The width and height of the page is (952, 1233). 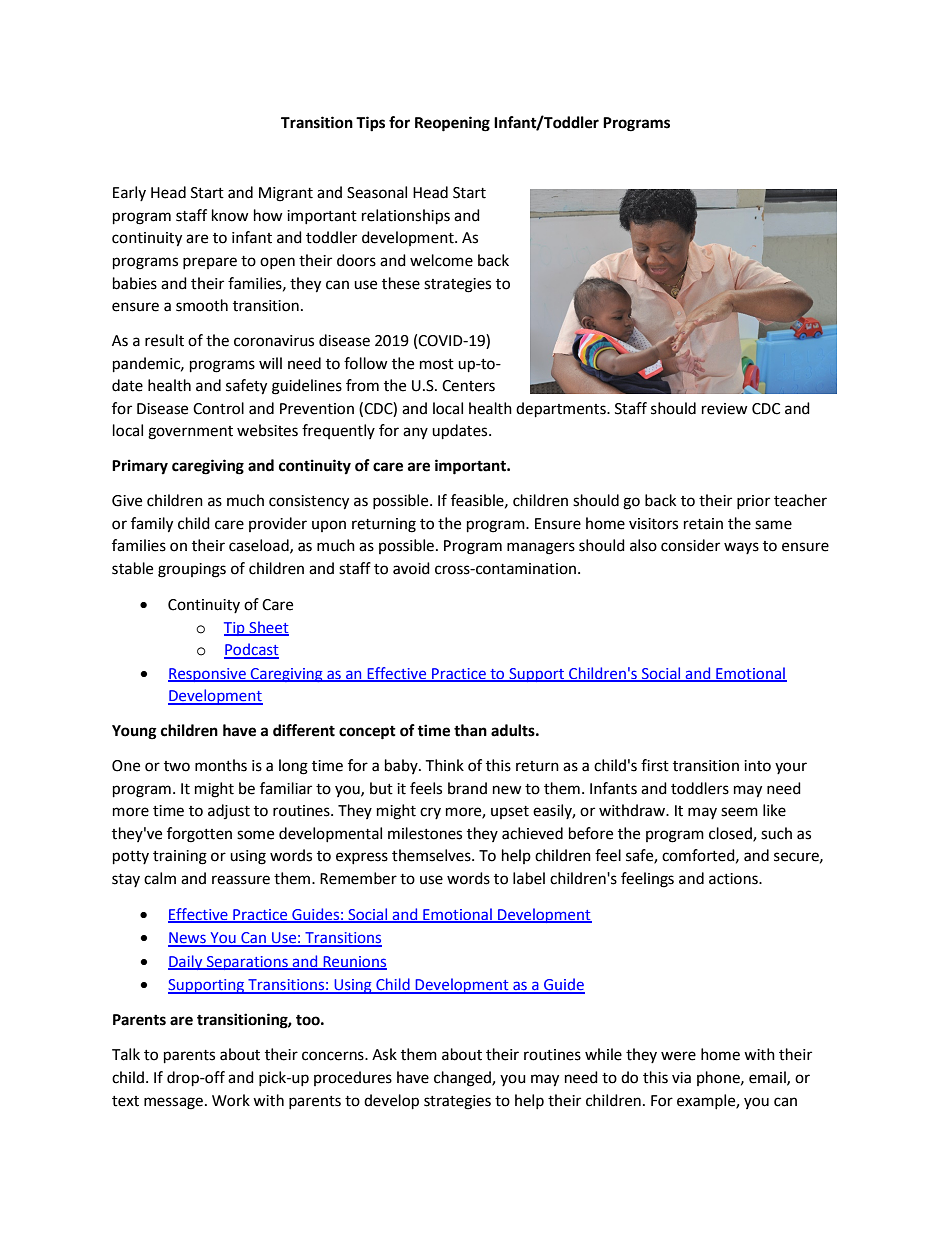 What do you see at coordinates (411, 568) in the page?
I see `avoid` at bounding box center [411, 568].
